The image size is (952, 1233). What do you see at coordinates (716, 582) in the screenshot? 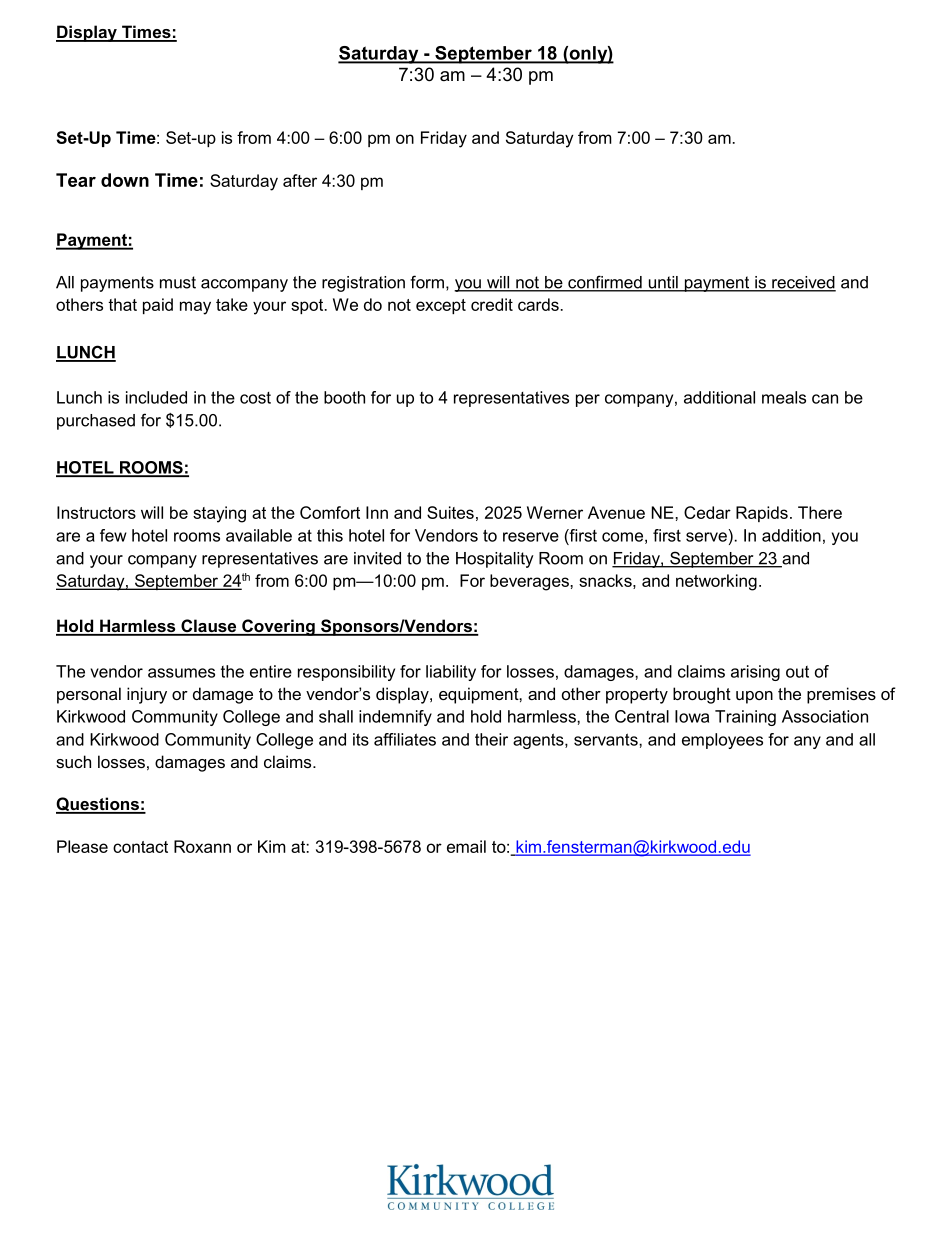
I see `networking` at bounding box center [716, 582].
